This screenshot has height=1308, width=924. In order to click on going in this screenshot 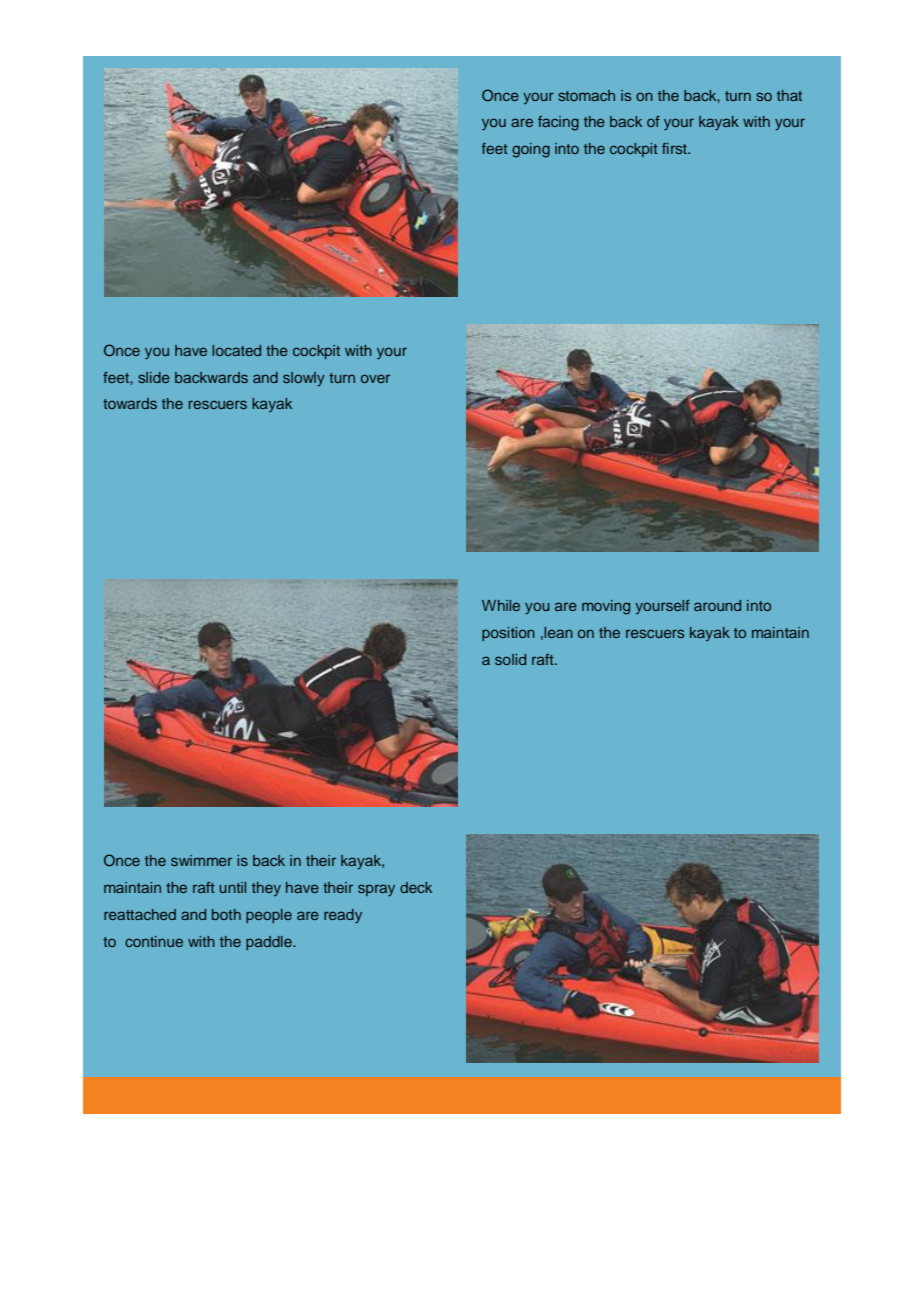, I will do `click(531, 150)`.
